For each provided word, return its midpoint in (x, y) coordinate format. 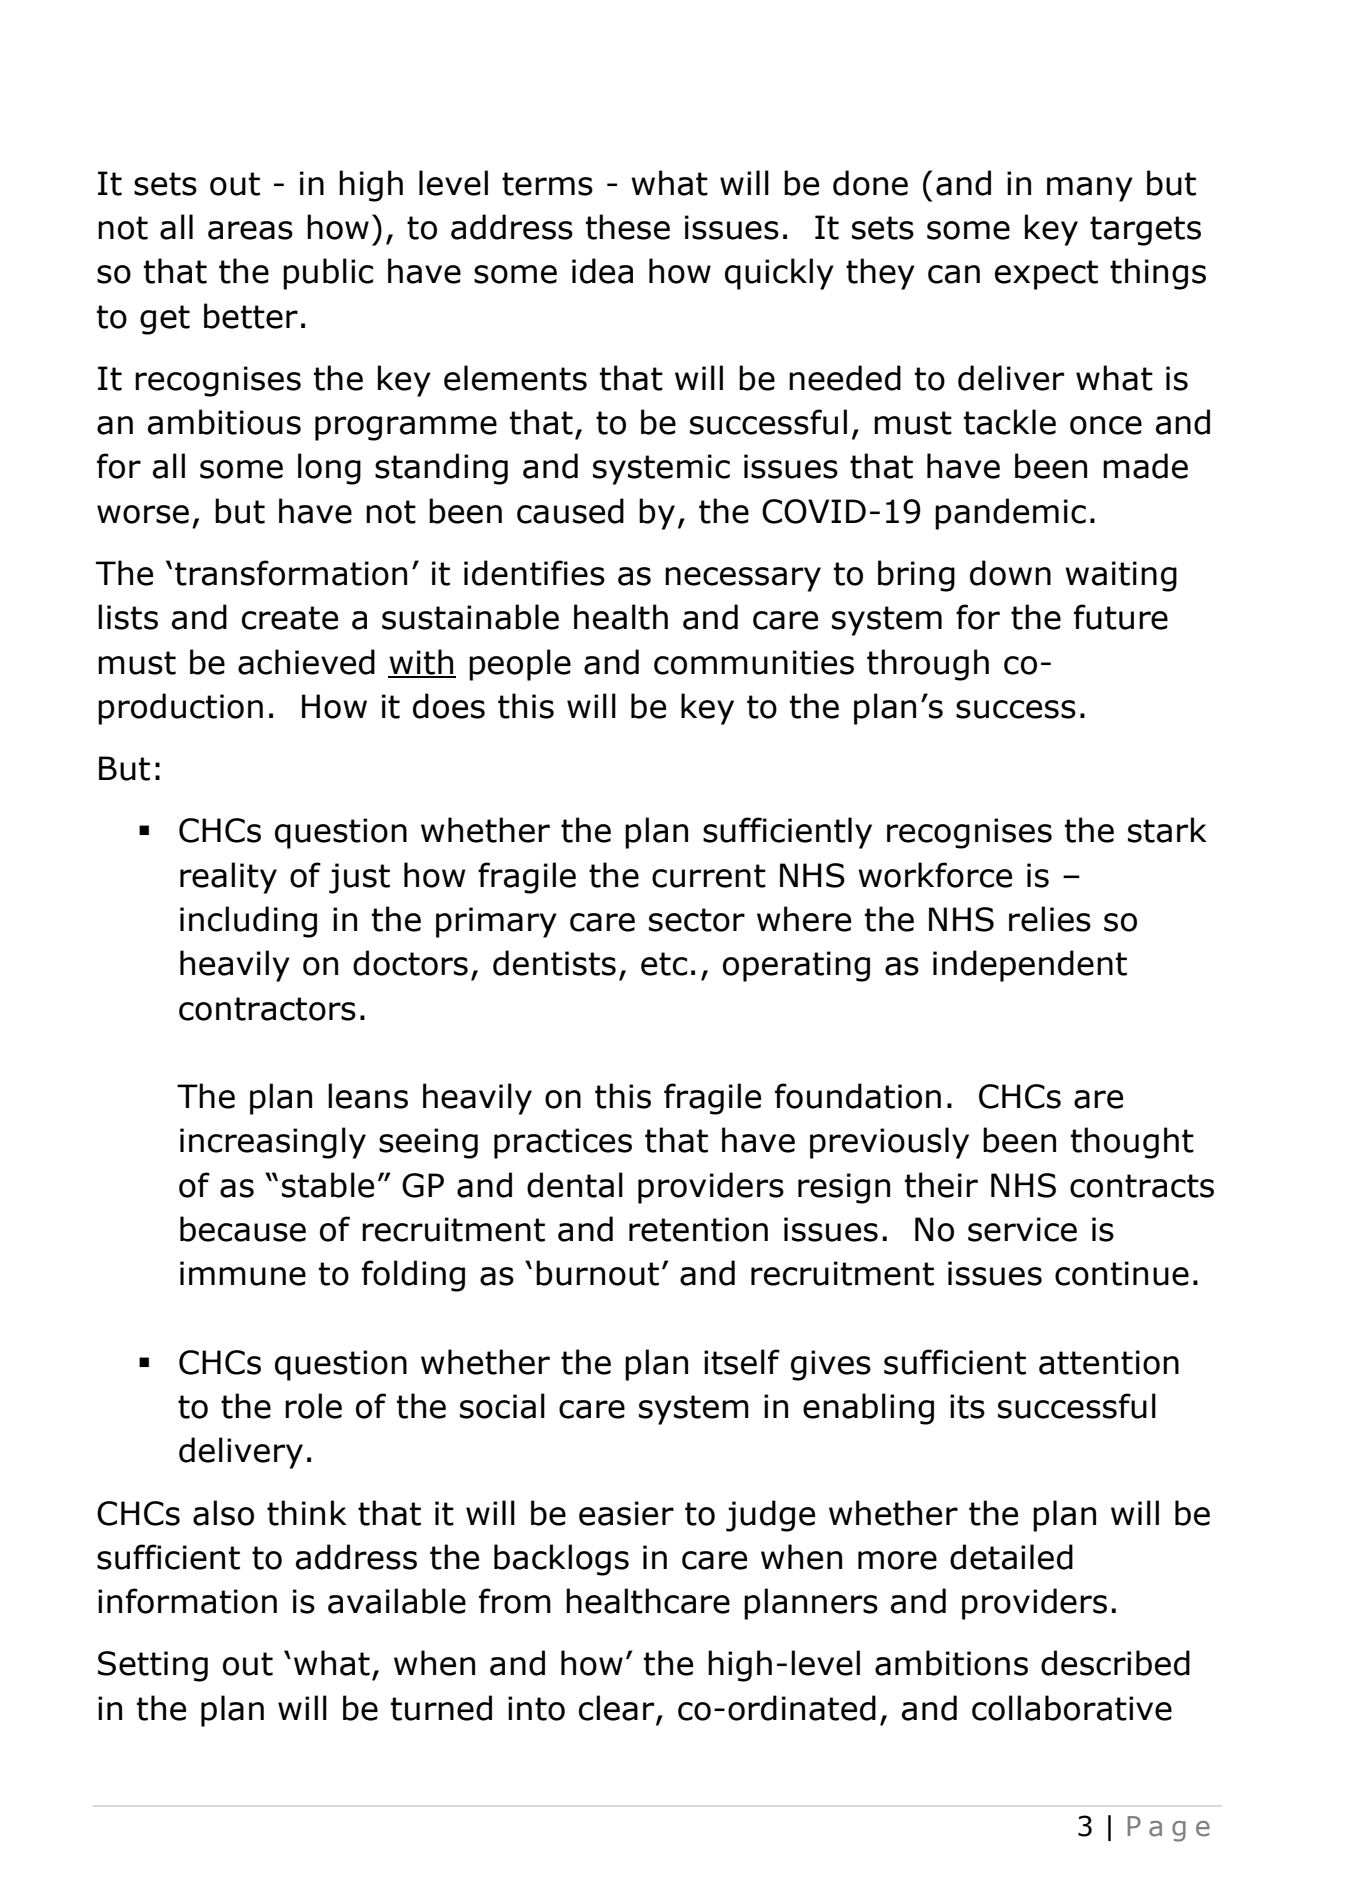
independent (1030, 966)
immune (243, 1273)
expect (1046, 275)
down (1010, 573)
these (628, 227)
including (248, 922)
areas (250, 230)
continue (1122, 1273)
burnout (597, 1273)
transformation (291, 573)
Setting (153, 1666)
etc (664, 964)
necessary (743, 579)
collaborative (1072, 1708)
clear (618, 1709)
